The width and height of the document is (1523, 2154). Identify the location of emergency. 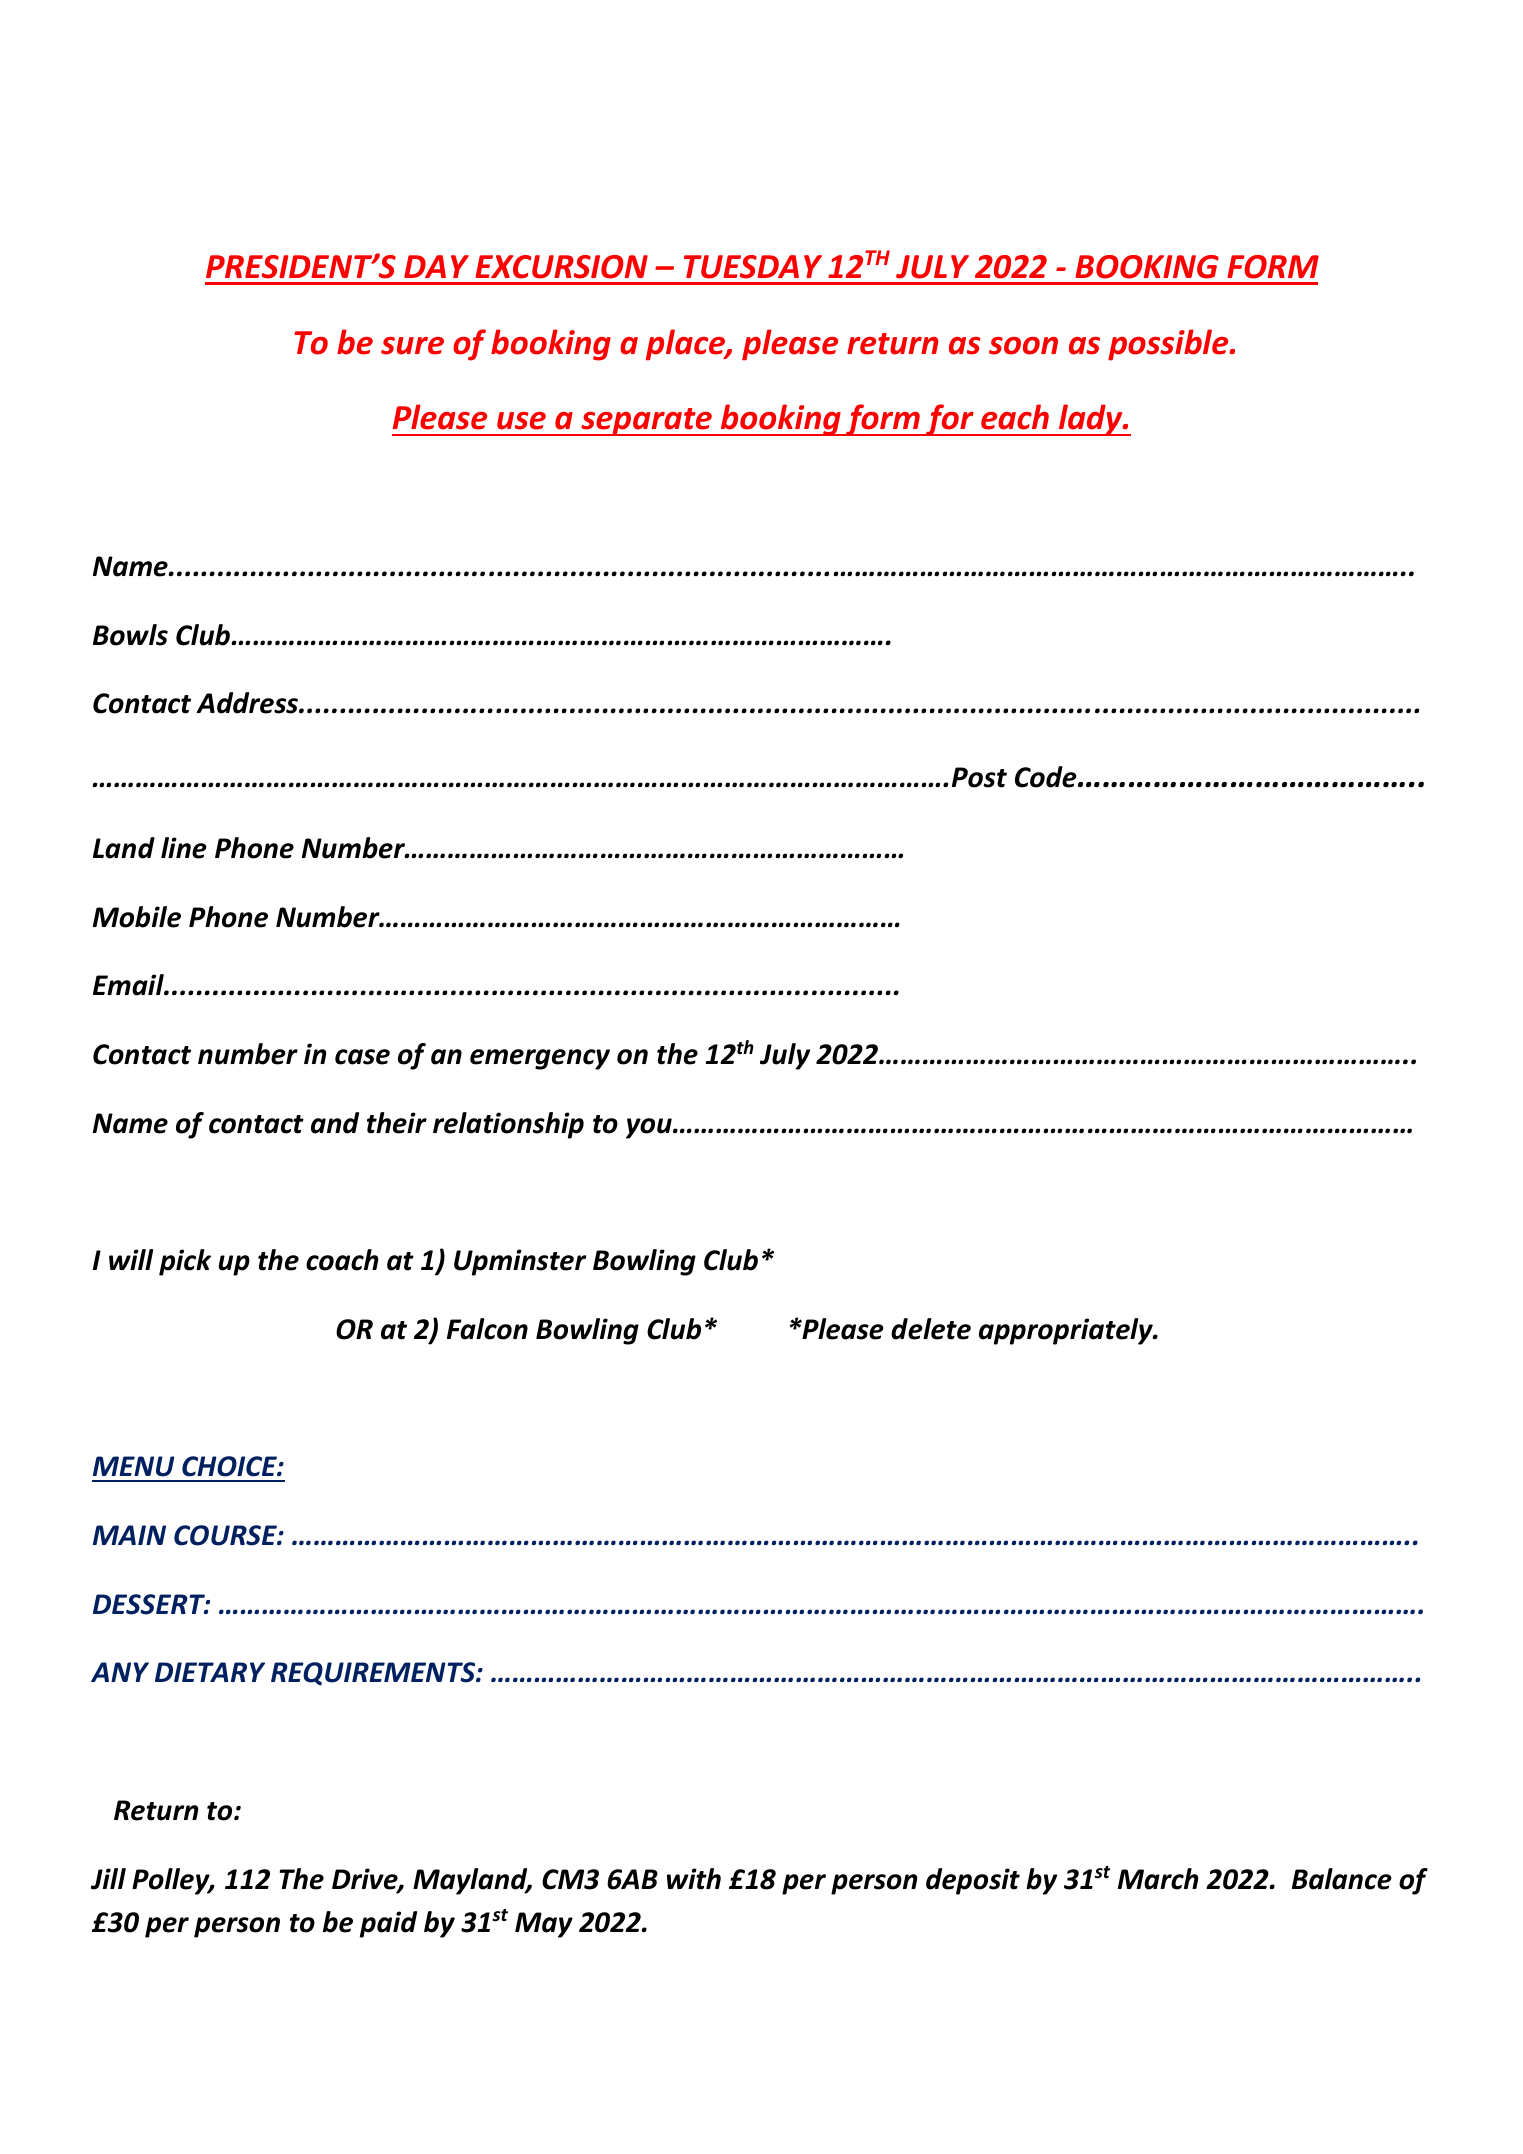
(540, 1059).
